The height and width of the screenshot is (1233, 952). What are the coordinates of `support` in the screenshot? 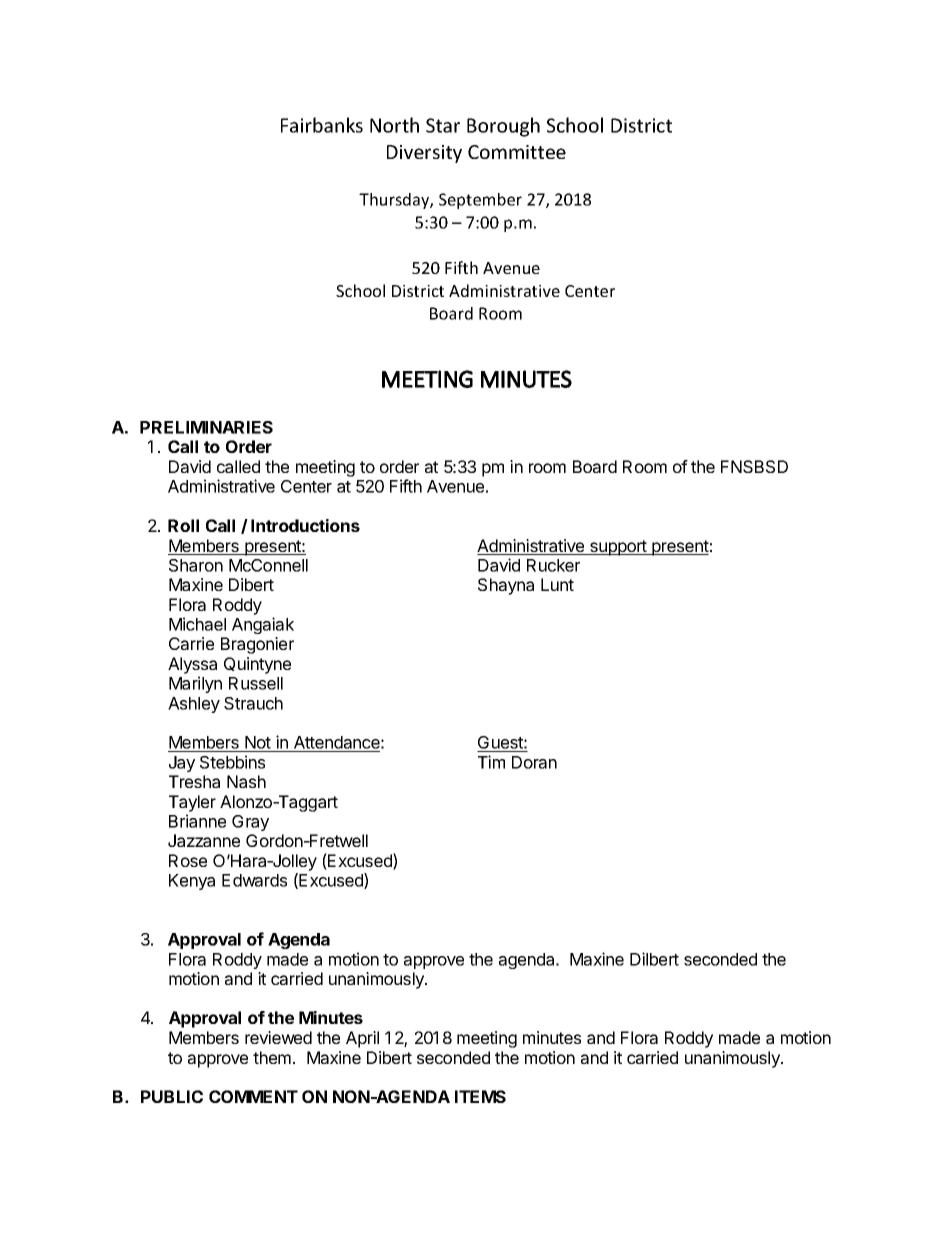 It's located at (618, 548).
